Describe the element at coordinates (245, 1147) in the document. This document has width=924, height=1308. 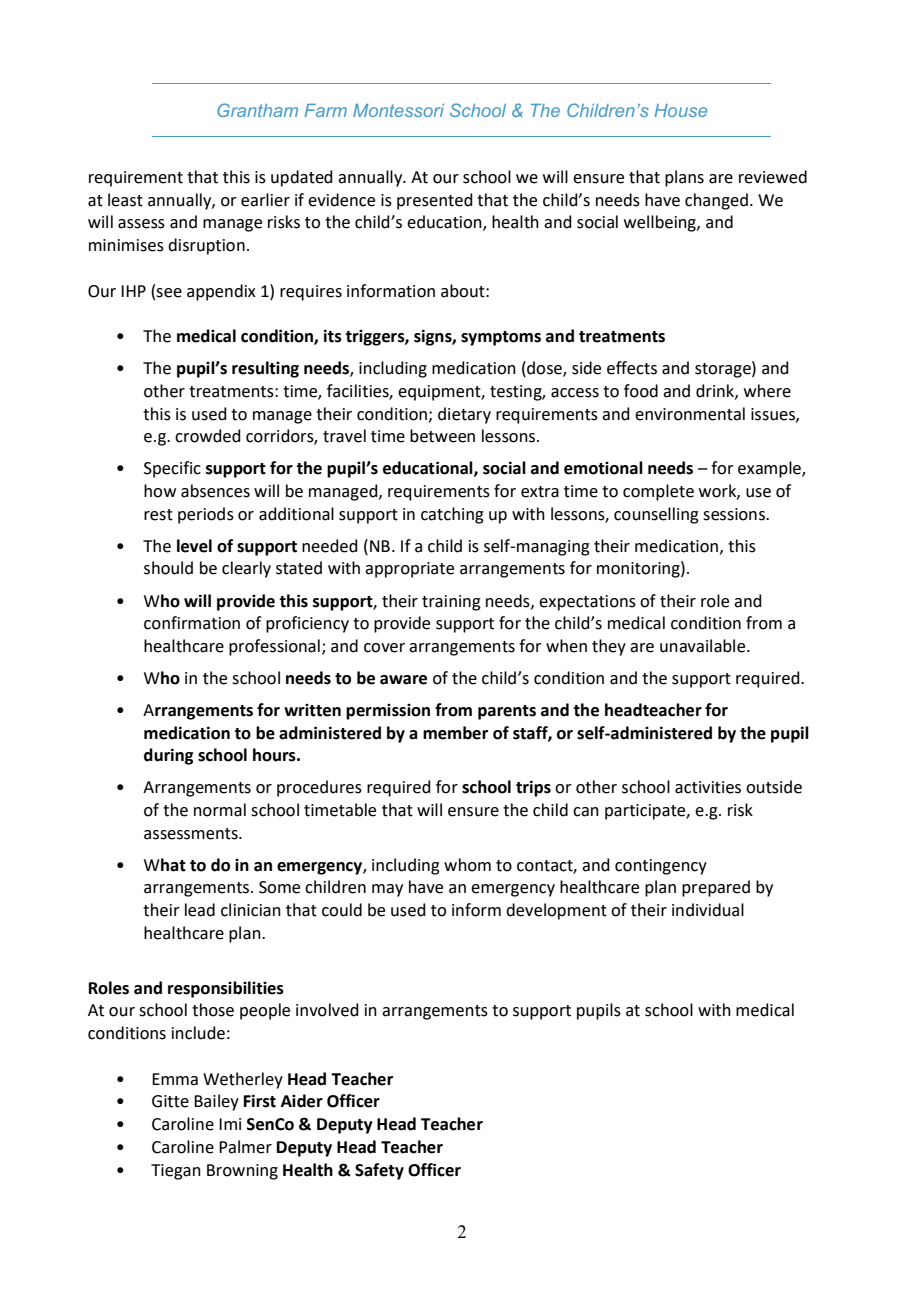
I see `Palmer` at that location.
